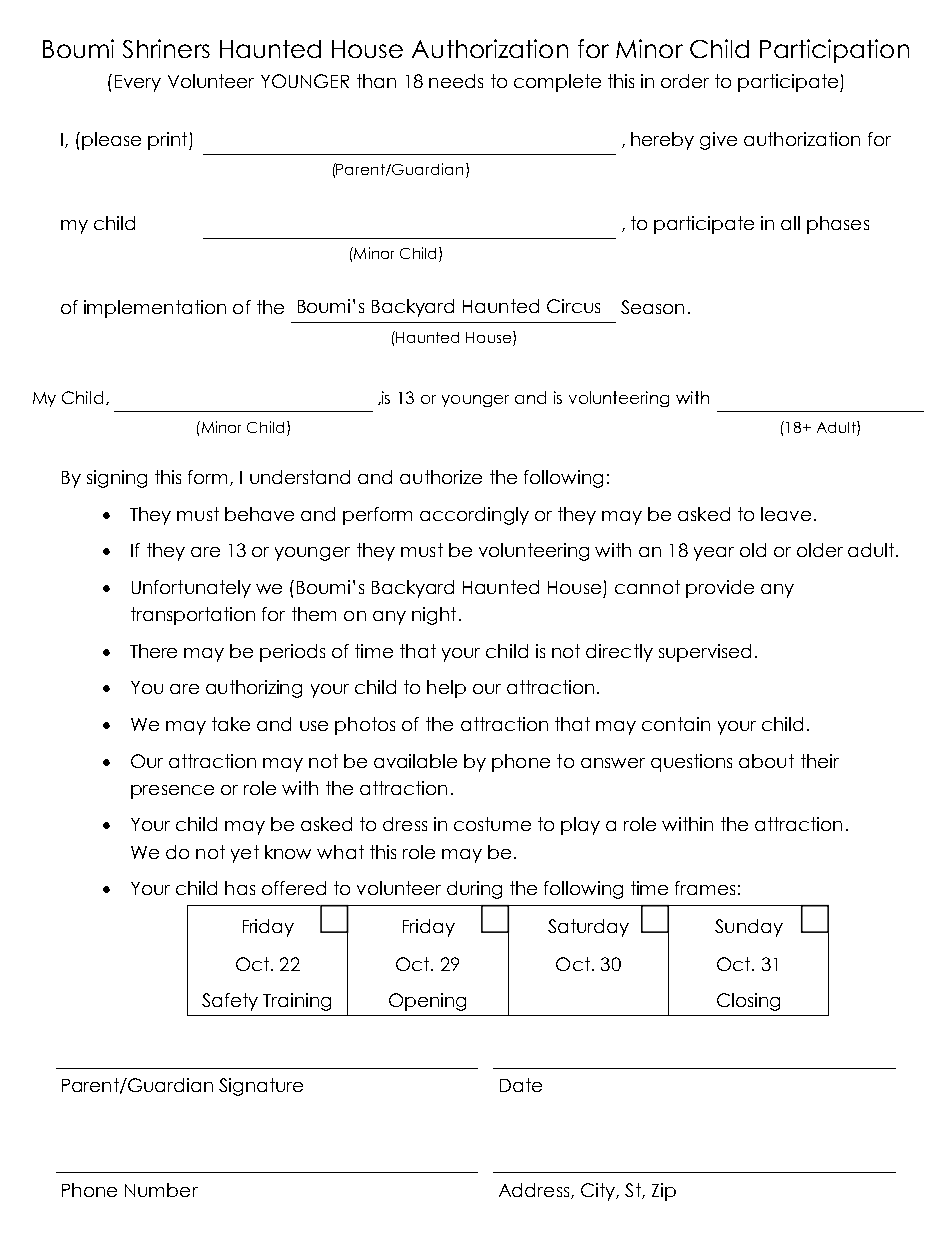 Image resolution: width=952 pixels, height=1233 pixels. What do you see at coordinates (138, 83) in the screenshot?
I see `Every` at bounding box center [138, 83].
